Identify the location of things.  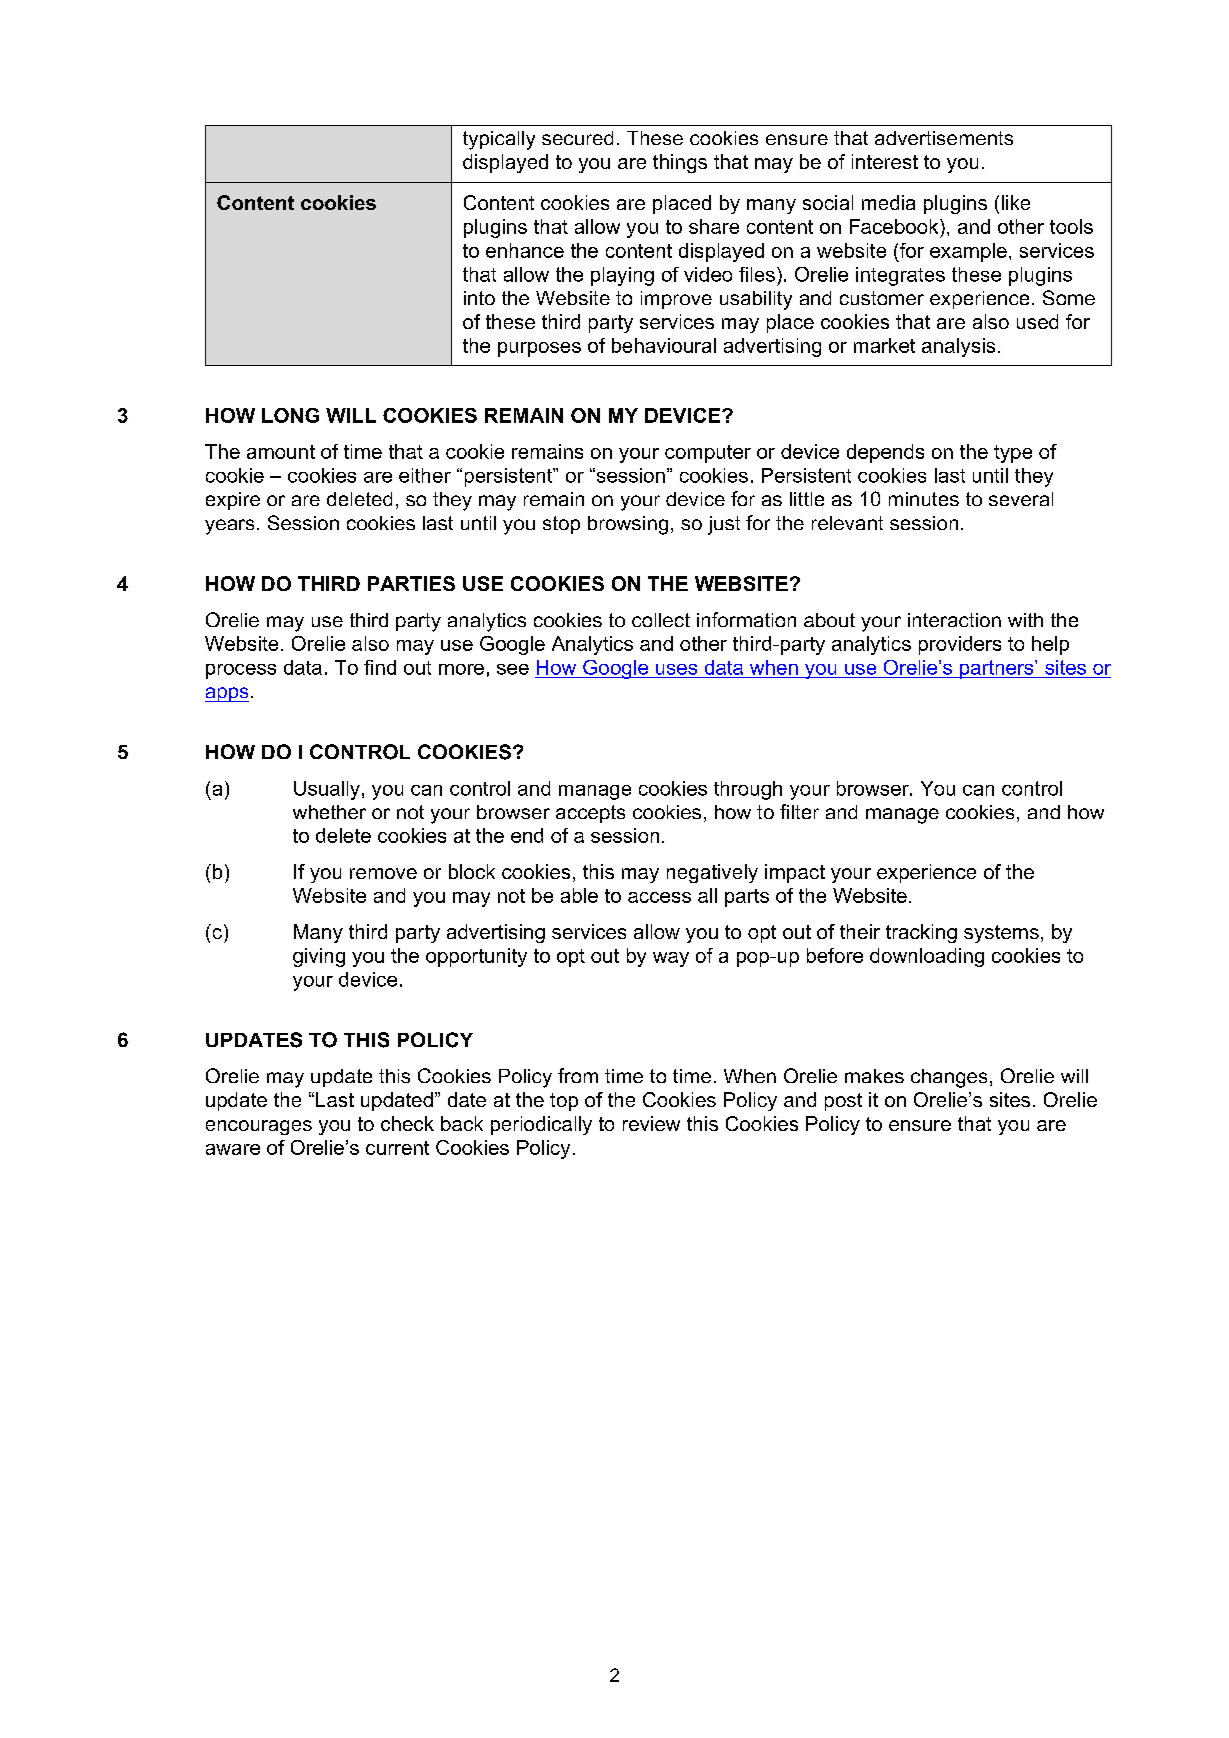
(680, 163).
